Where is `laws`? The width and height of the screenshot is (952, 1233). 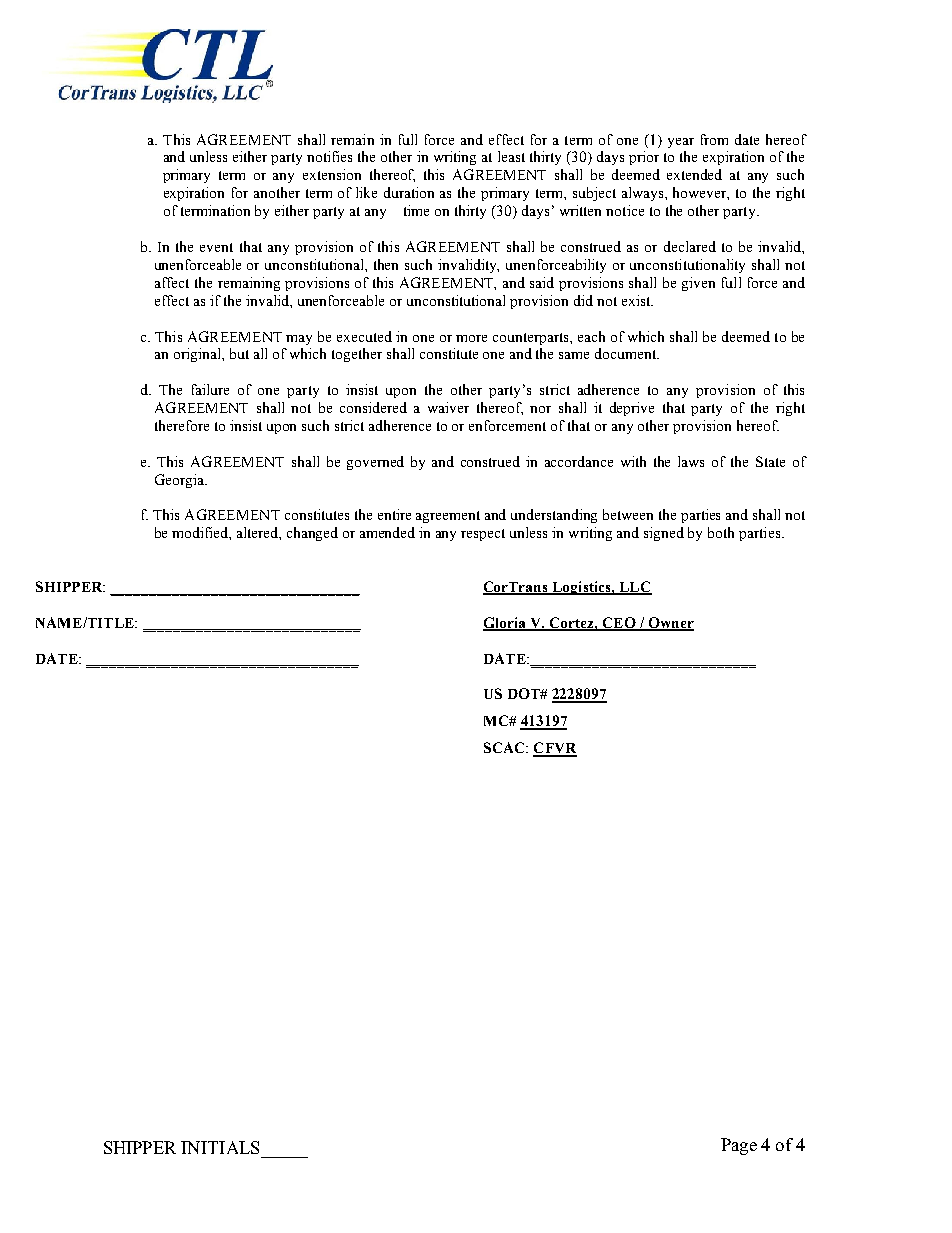 laws is located at coordinates (691, 461).
